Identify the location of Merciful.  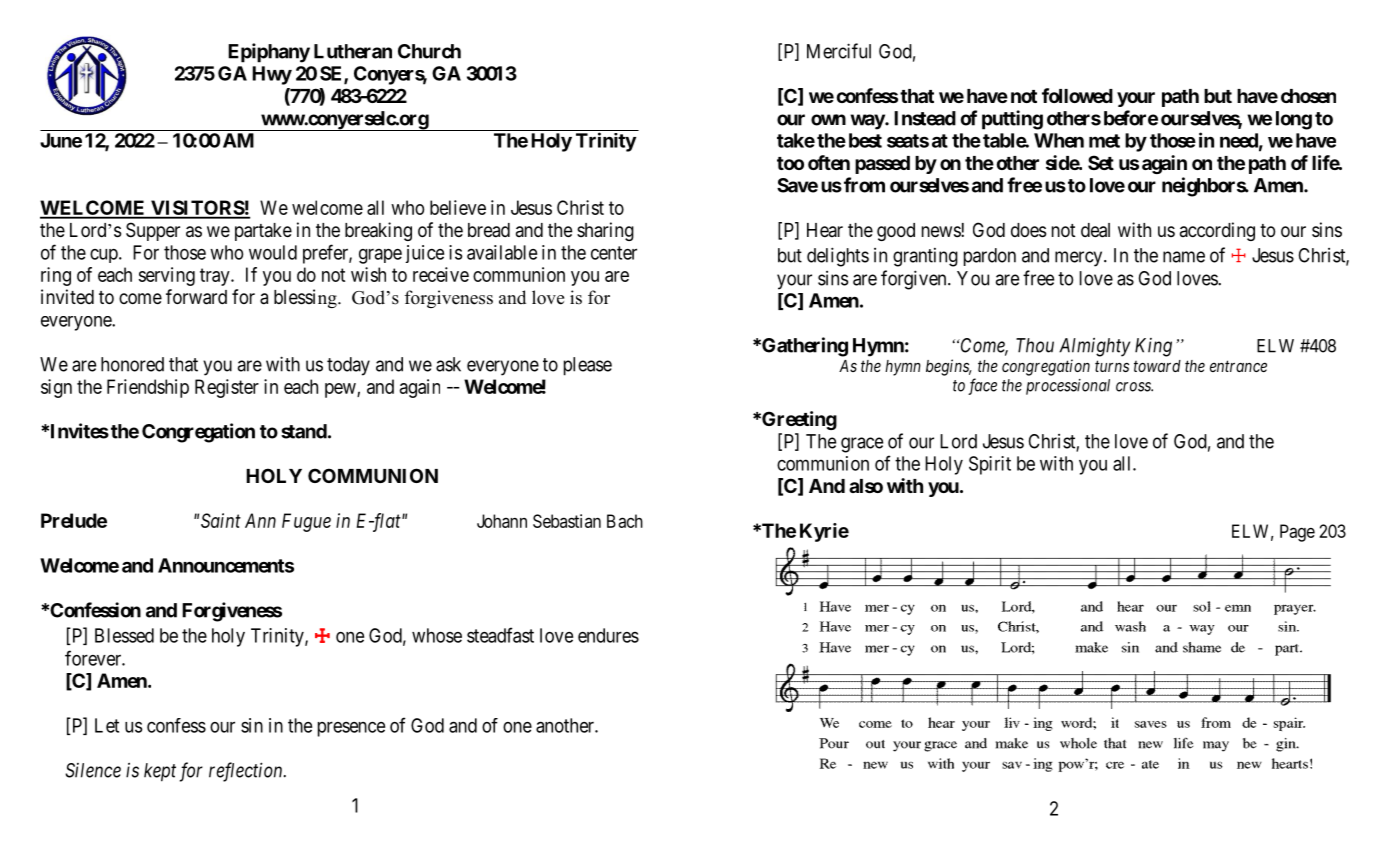
(839, 51).
